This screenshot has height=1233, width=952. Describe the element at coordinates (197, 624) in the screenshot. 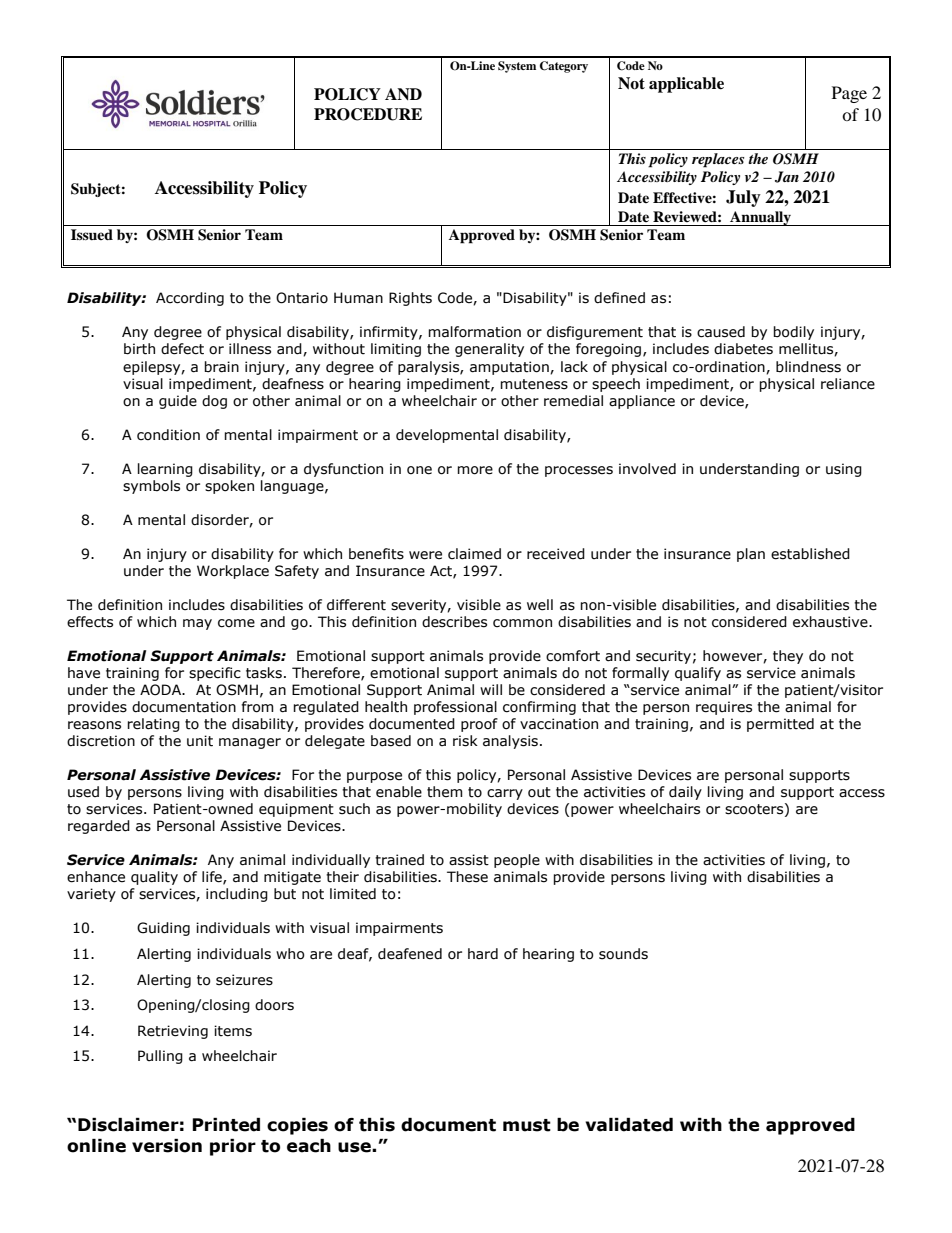

I see `may` at that location.
